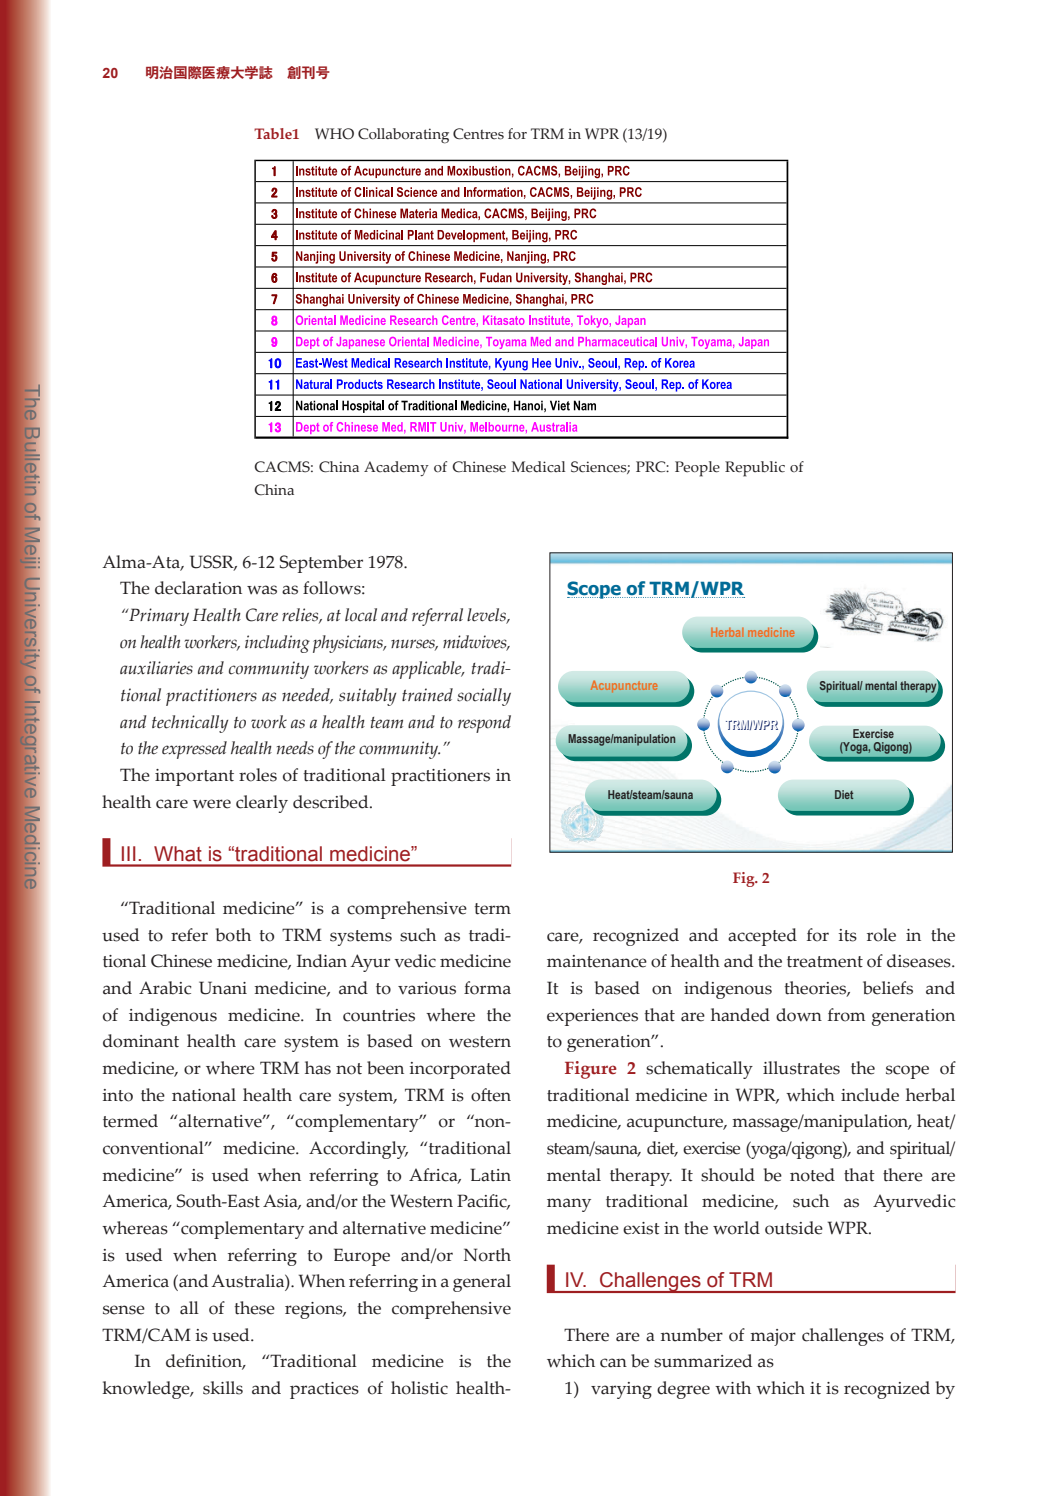 This screenshot has height=1496, width=1058. I want to click on major, so click(773, 1337).
